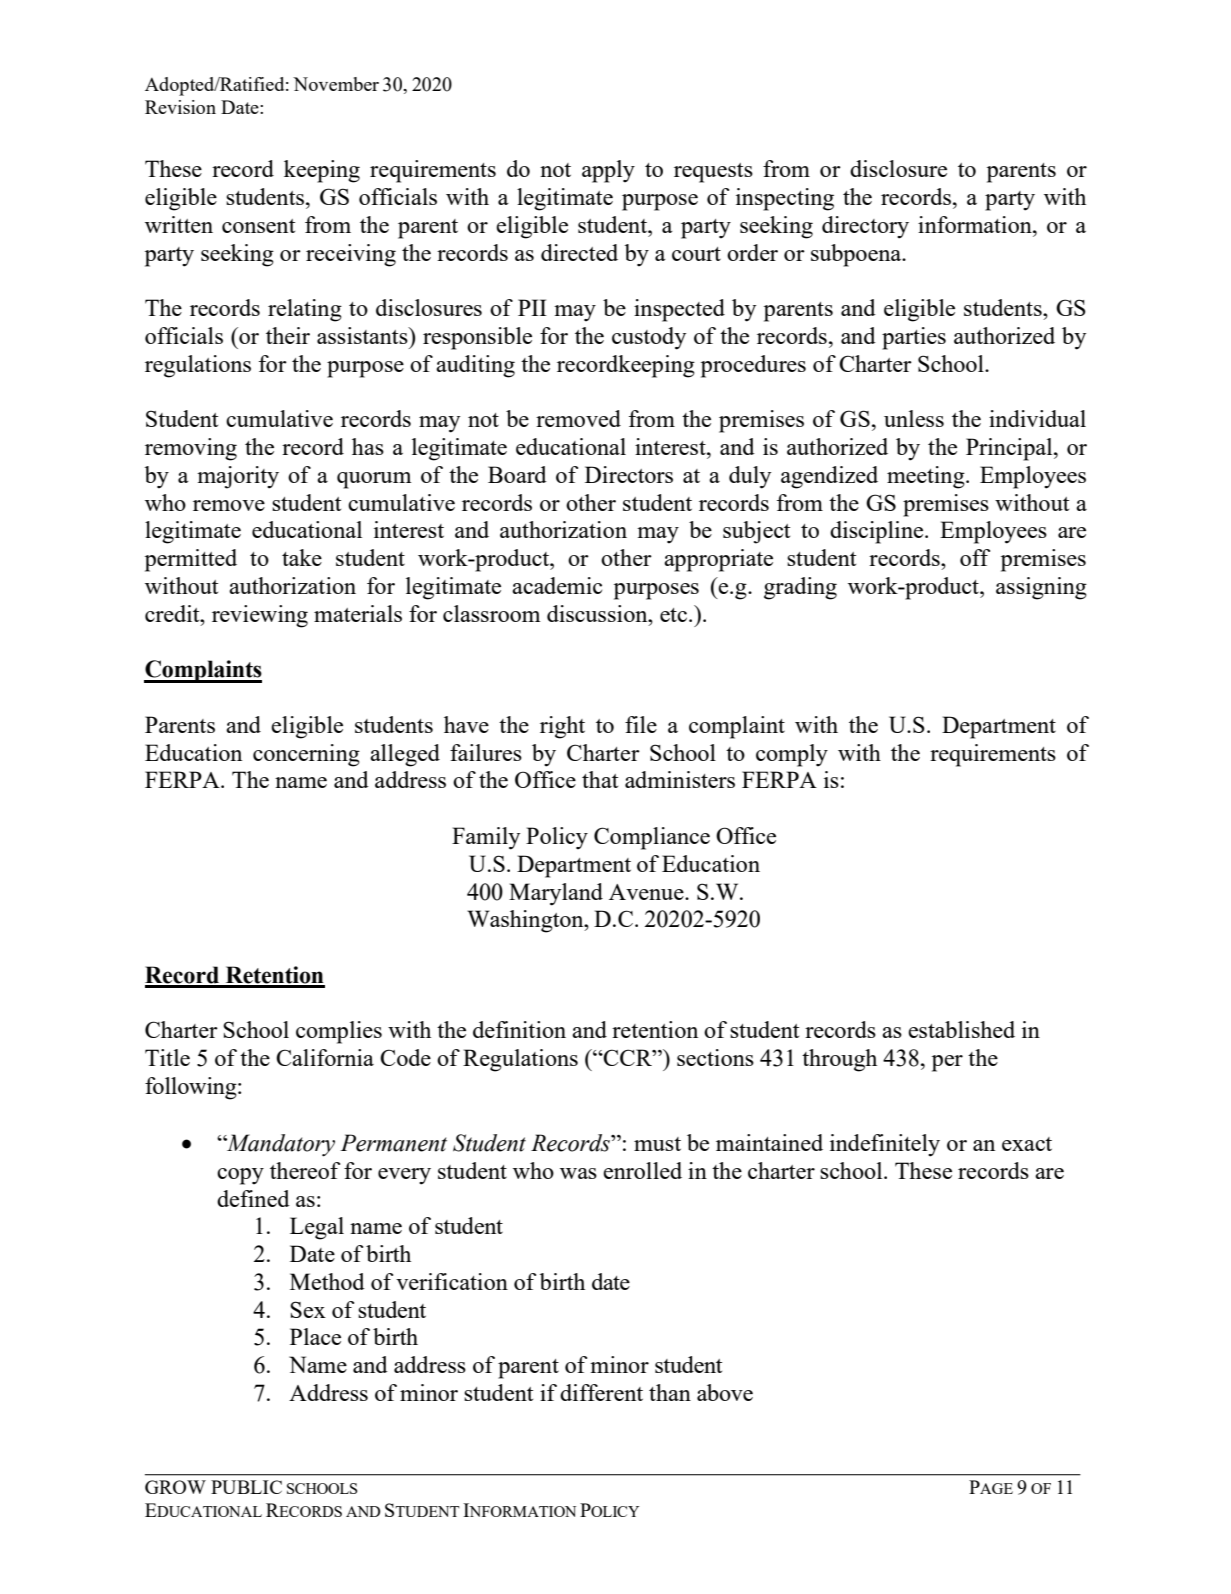  Describe the element at coordinates (885, 1145) in the image. I see `indefinitely` at that location.
